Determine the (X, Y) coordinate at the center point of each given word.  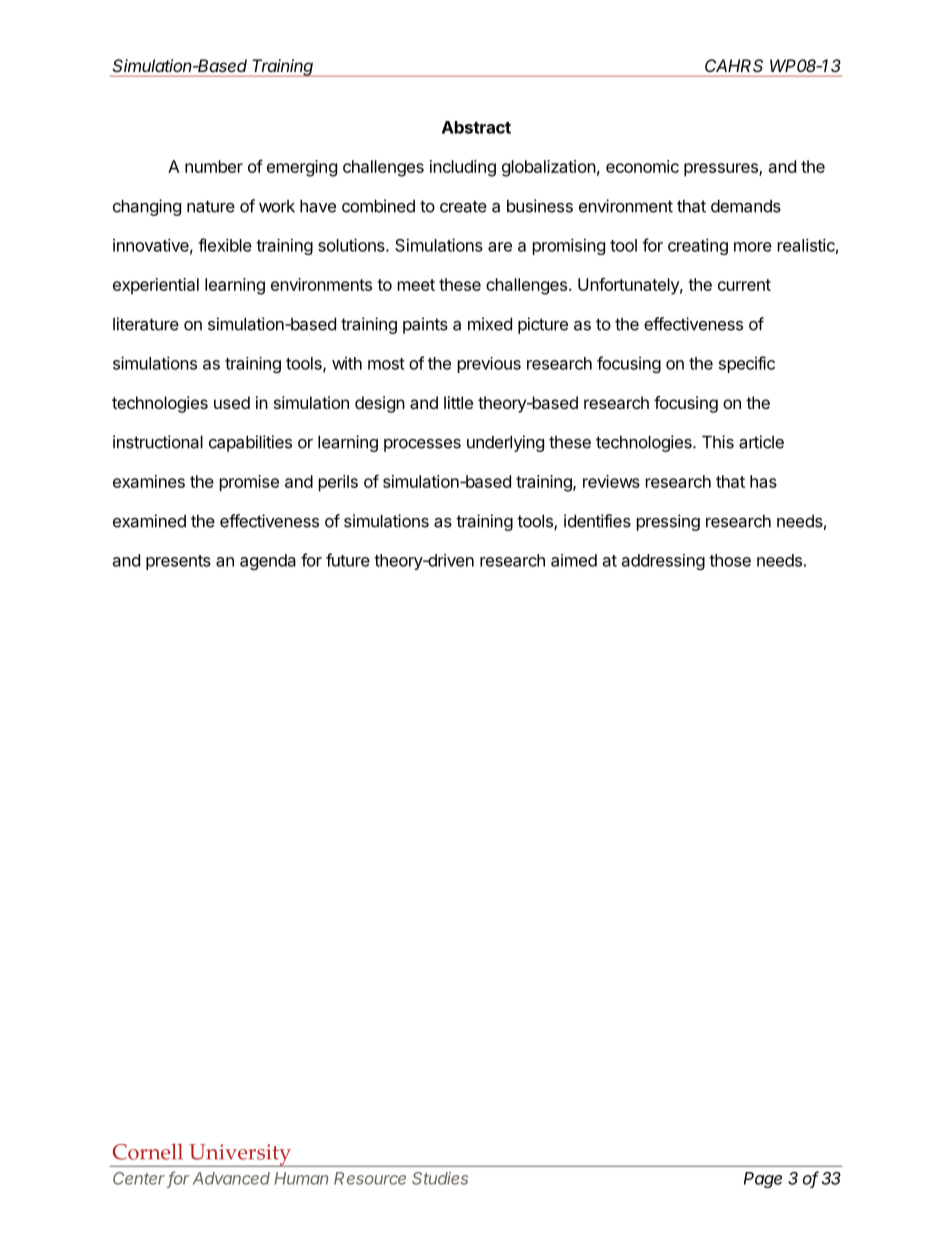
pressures (722, 170)
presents (178, 562)
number (214, 166)
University (240, 1155)
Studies (440, 1178)
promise (249, 483)
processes (422, 445)
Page (763, 1180)
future (348, 560)
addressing (663, 562)
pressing (668, 522)
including (463, 168)
